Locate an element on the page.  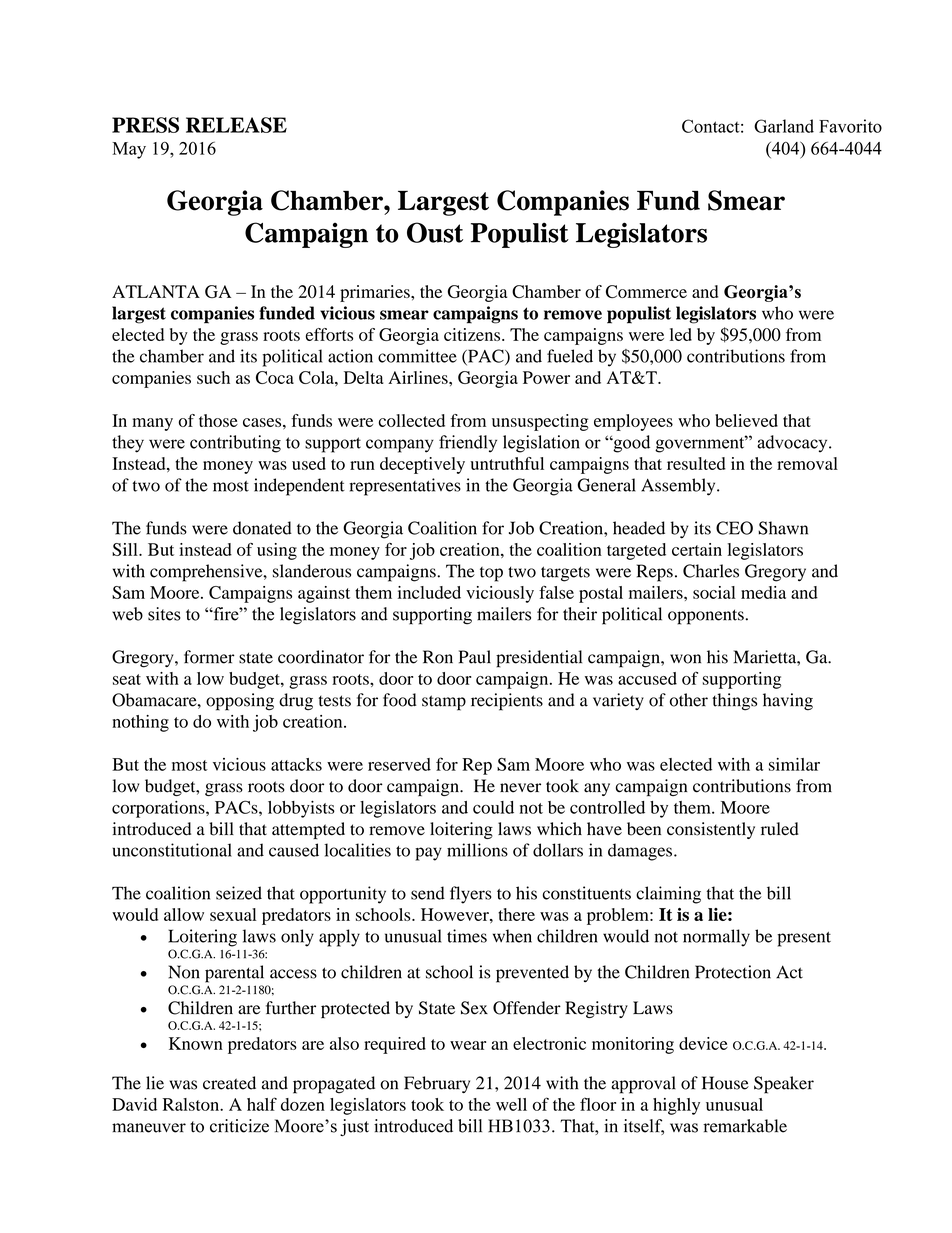
February is located at coordinates (437, 1084).
